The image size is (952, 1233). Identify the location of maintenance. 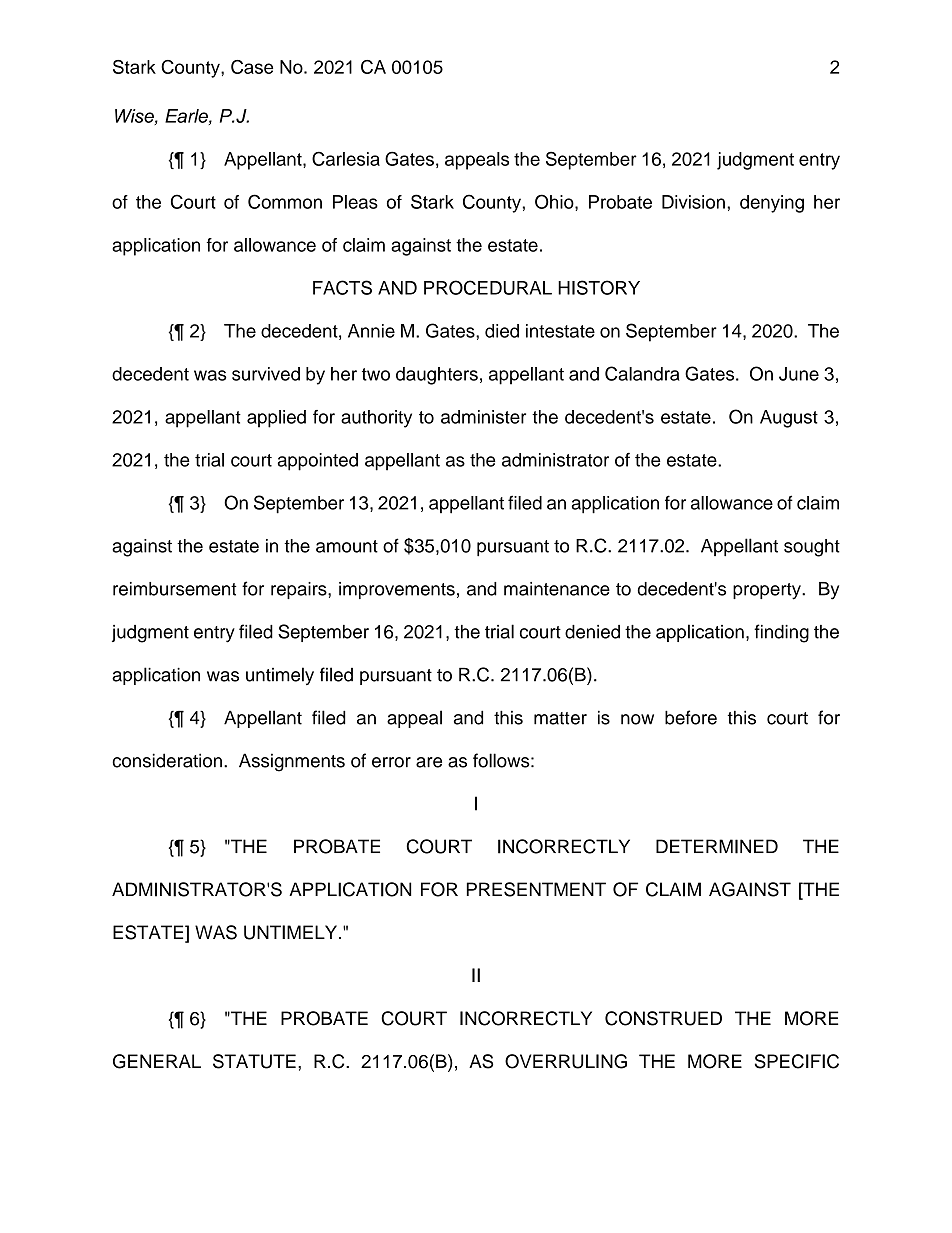
(557, 589).
